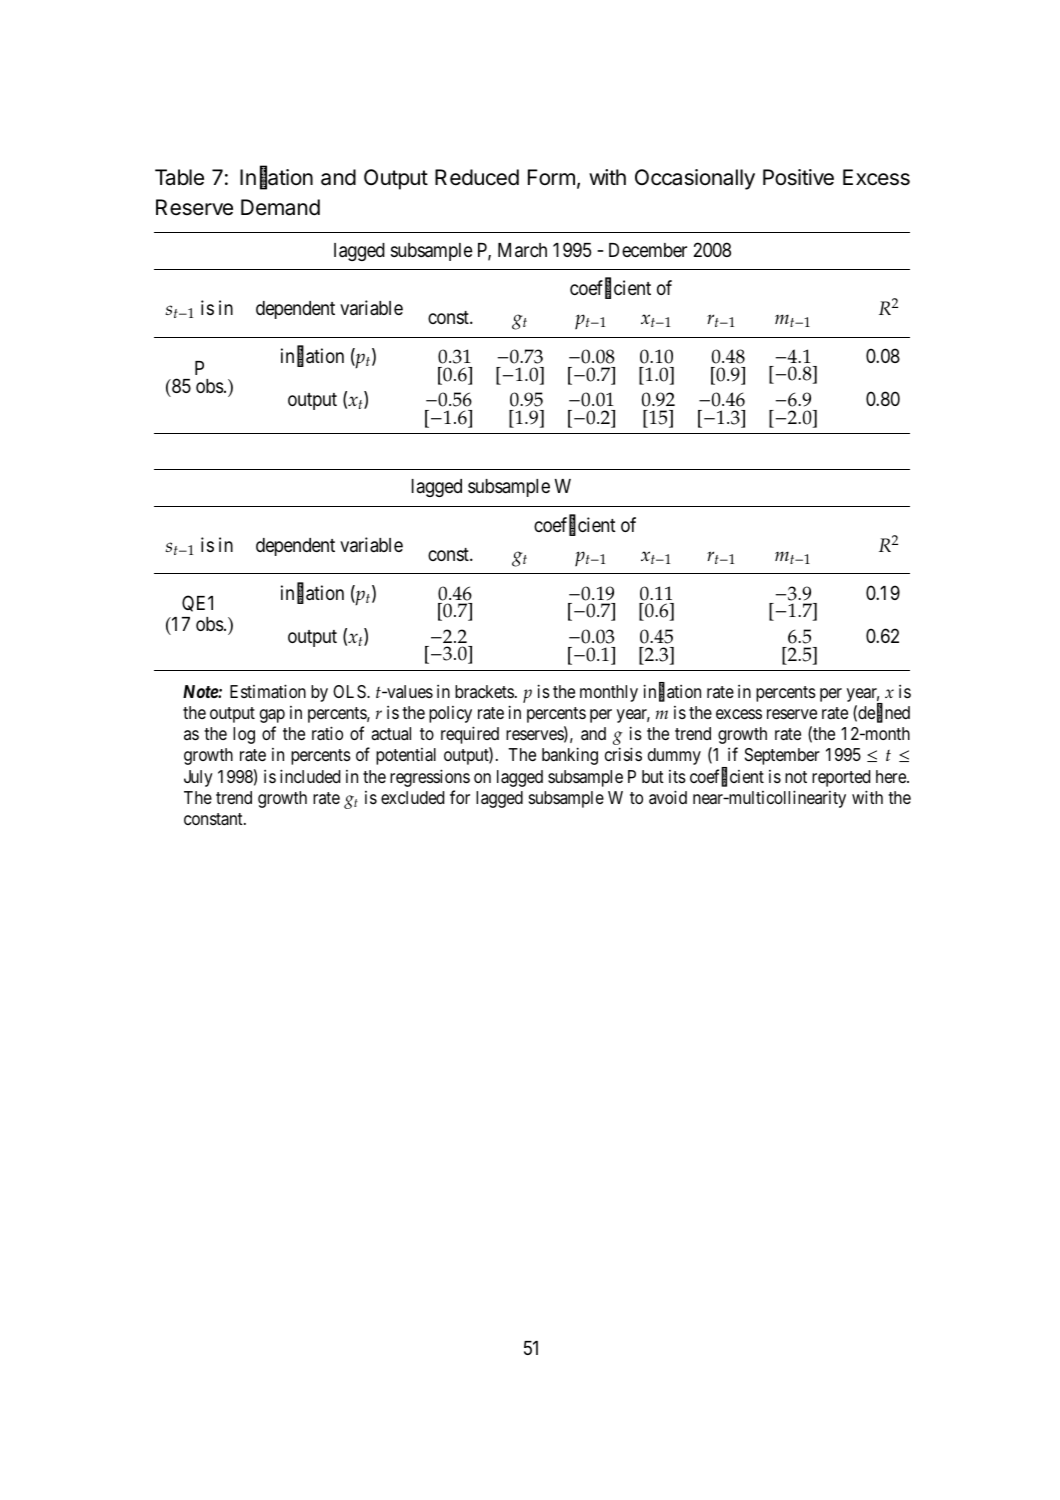  I want to click on December, so click(648, 250).
